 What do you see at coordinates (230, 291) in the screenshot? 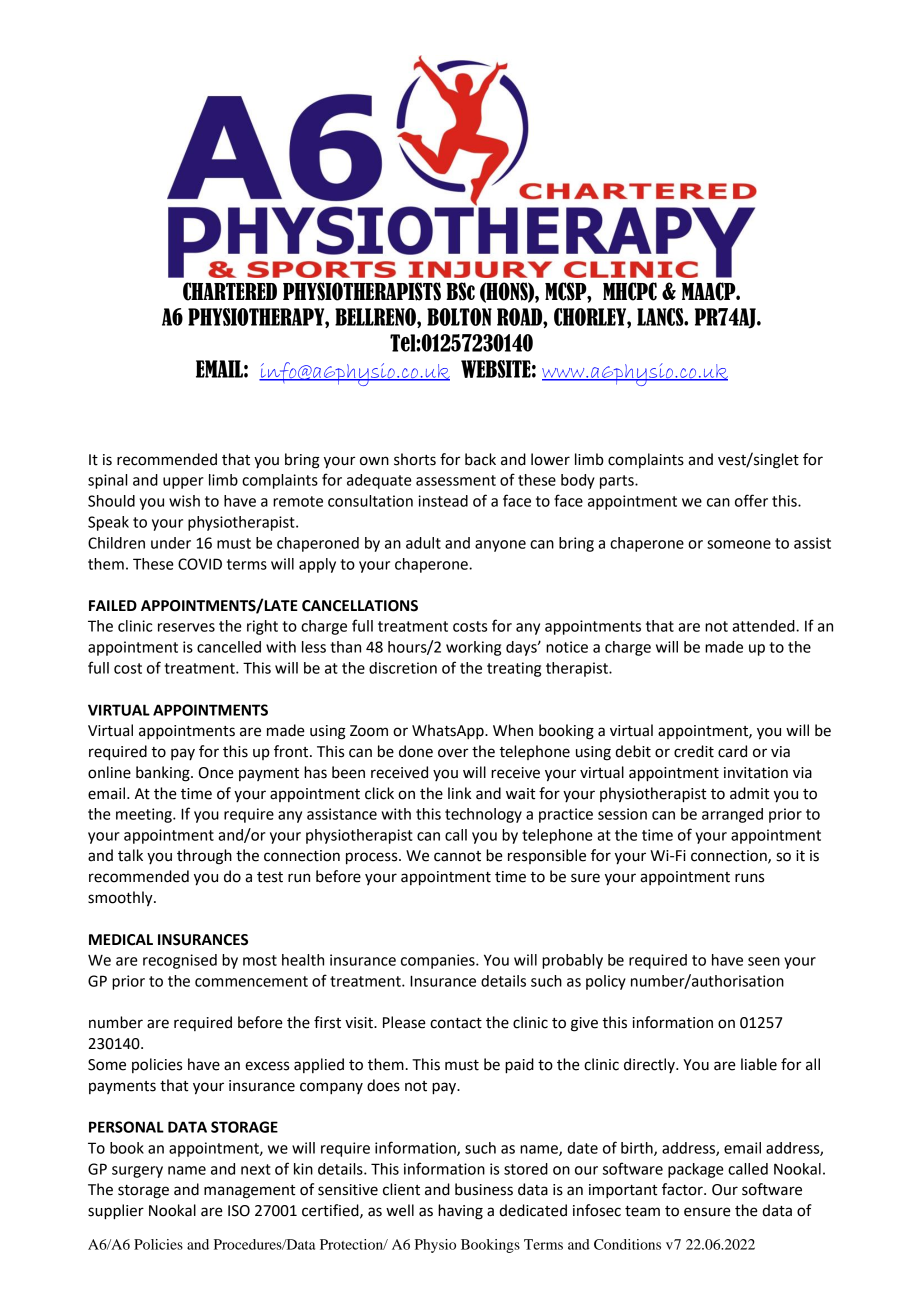
I see `CHARTERED` at bounding box center [230, 291].
